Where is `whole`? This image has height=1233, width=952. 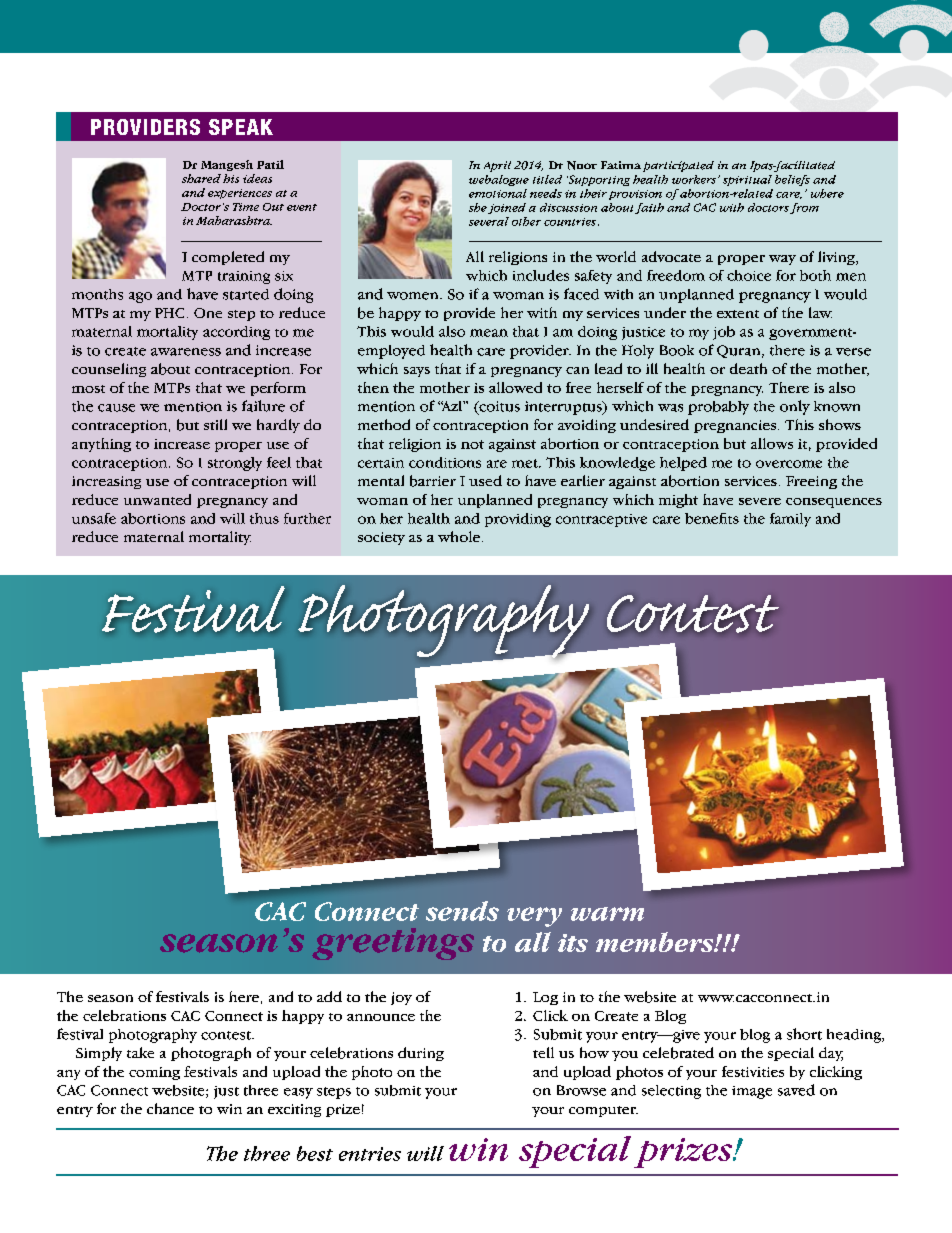 whole is located at coordinates (459, 536).
